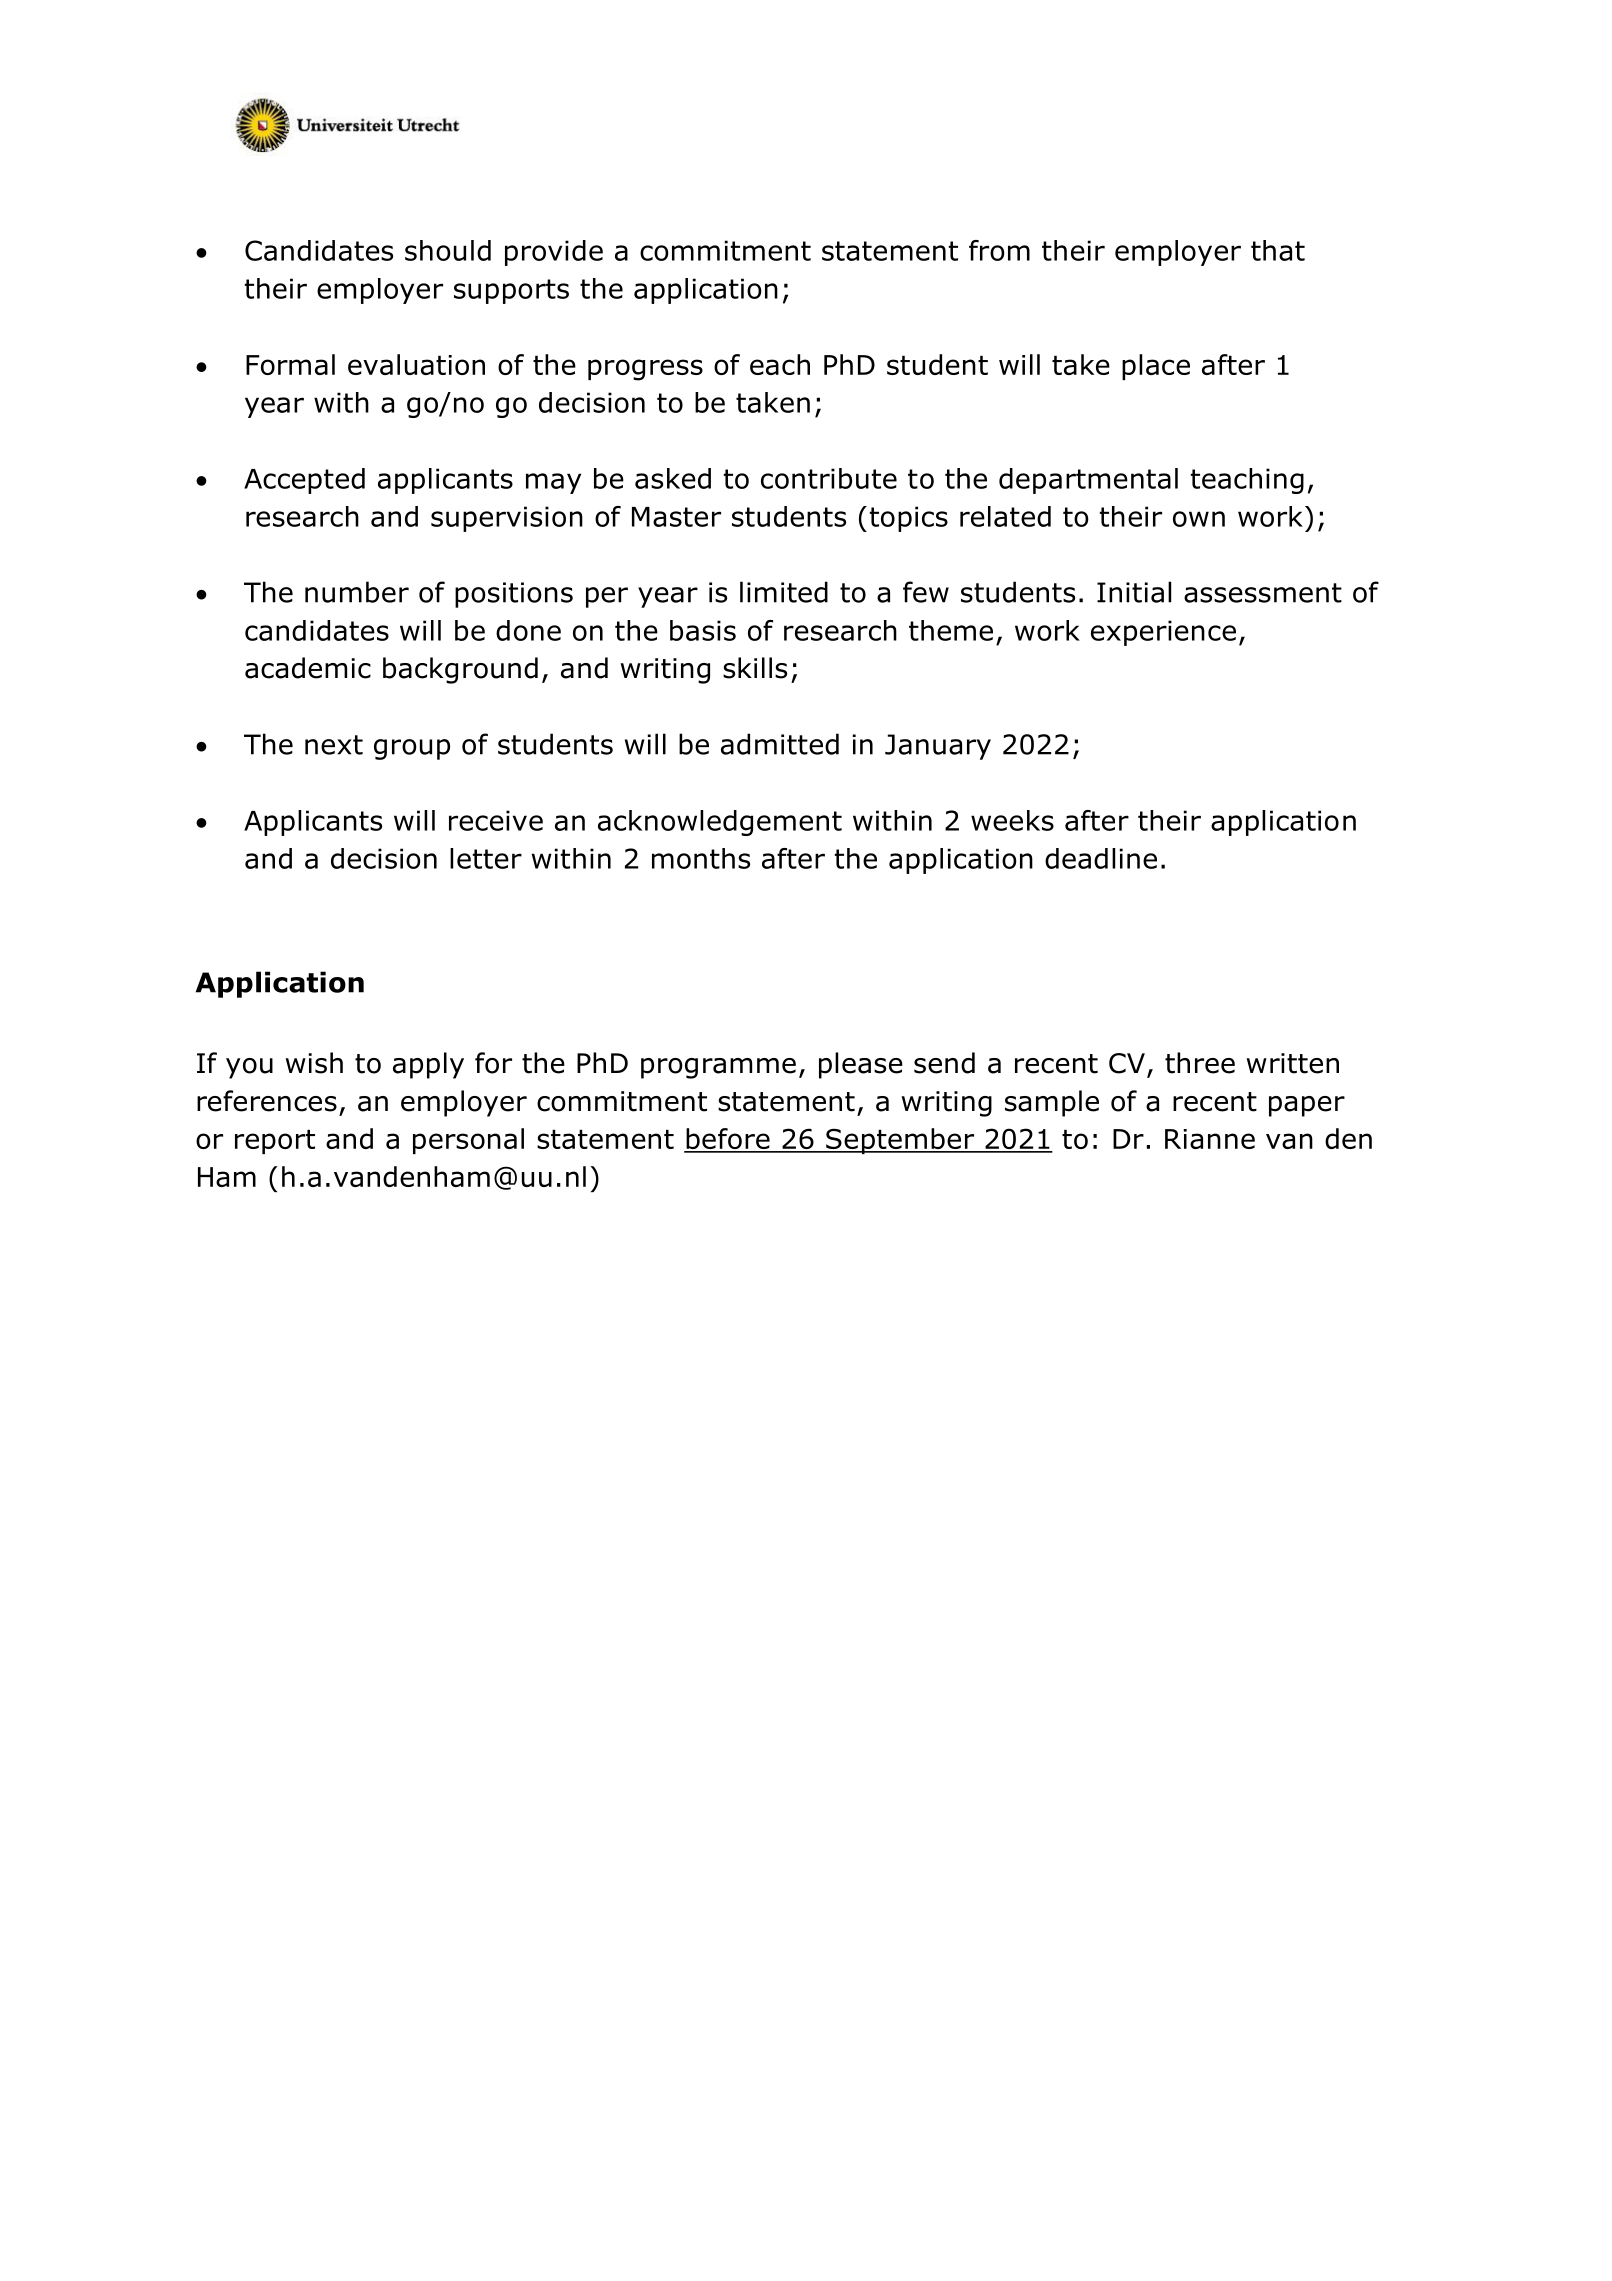 This page has width=1612, height=2281. I want to click on admitted, so click(780, 744).
